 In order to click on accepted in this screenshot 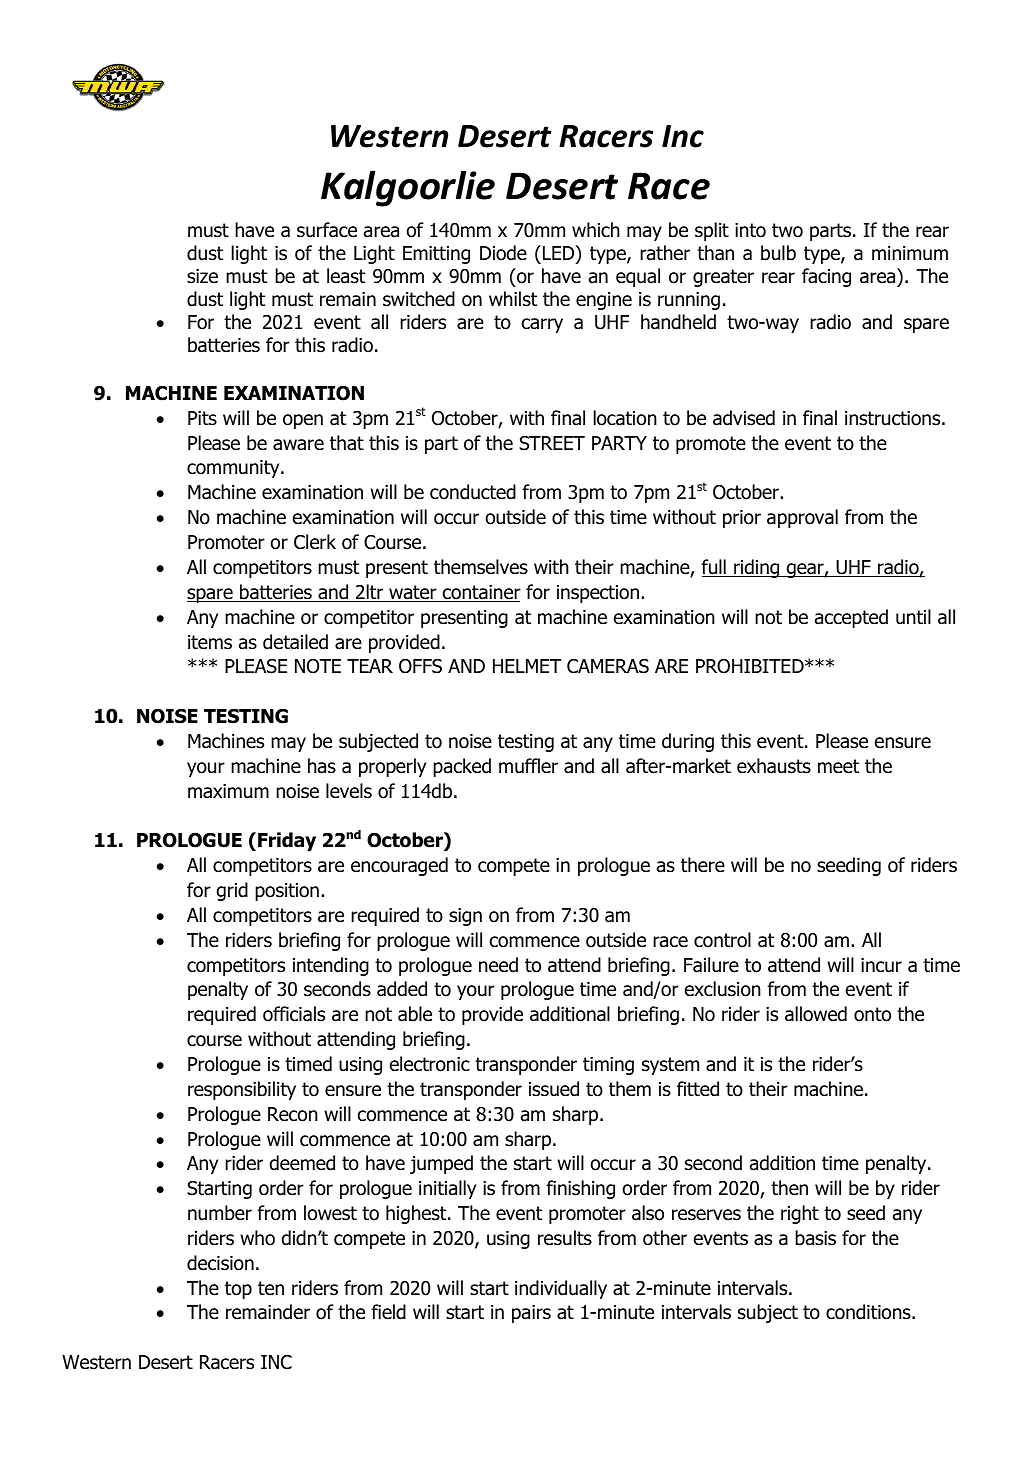, I will do `click(851, 618)`.
